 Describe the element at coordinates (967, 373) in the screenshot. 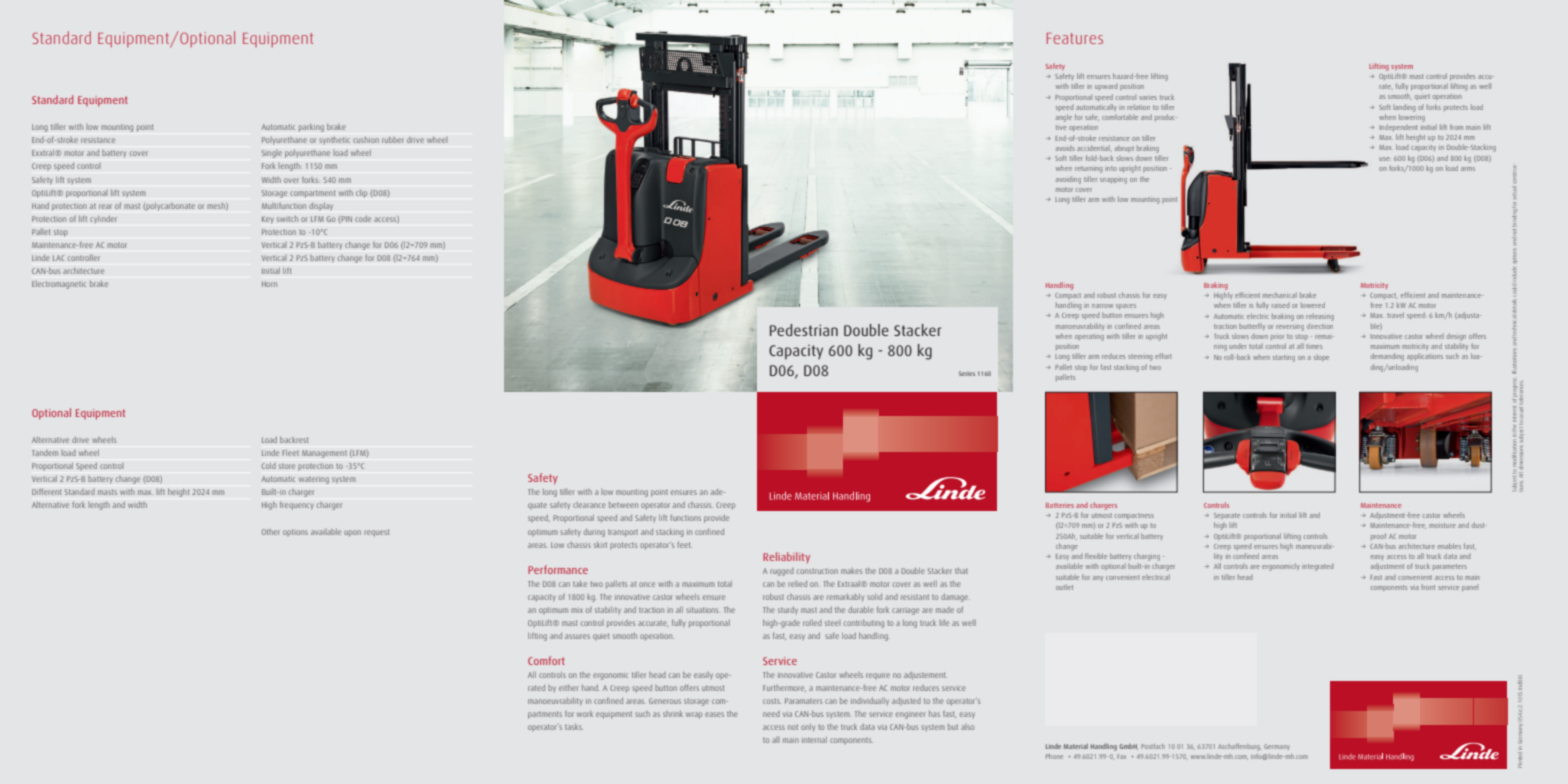

I see `Series` at that location.
